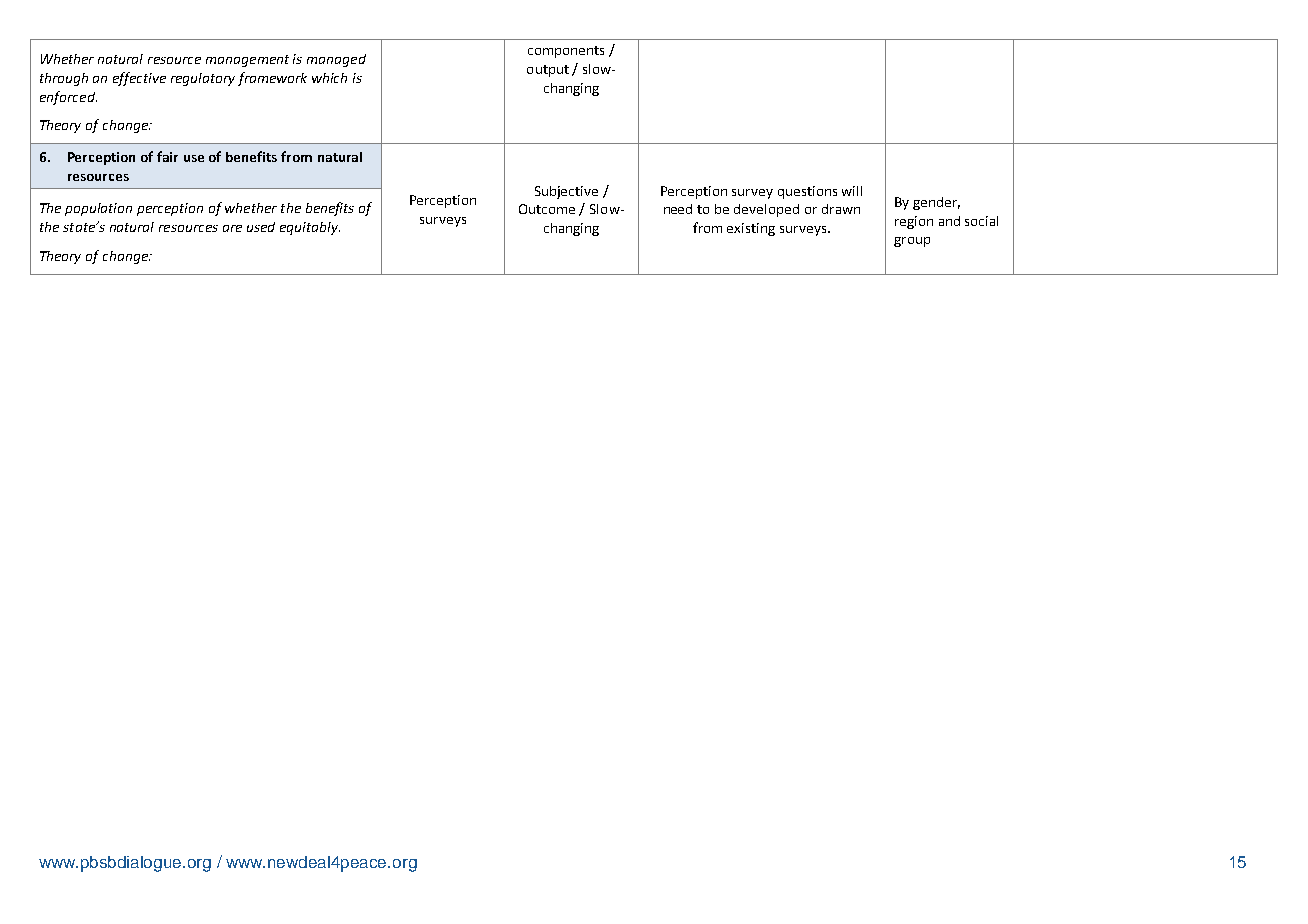  I want to click on are, so click(232, 228).
